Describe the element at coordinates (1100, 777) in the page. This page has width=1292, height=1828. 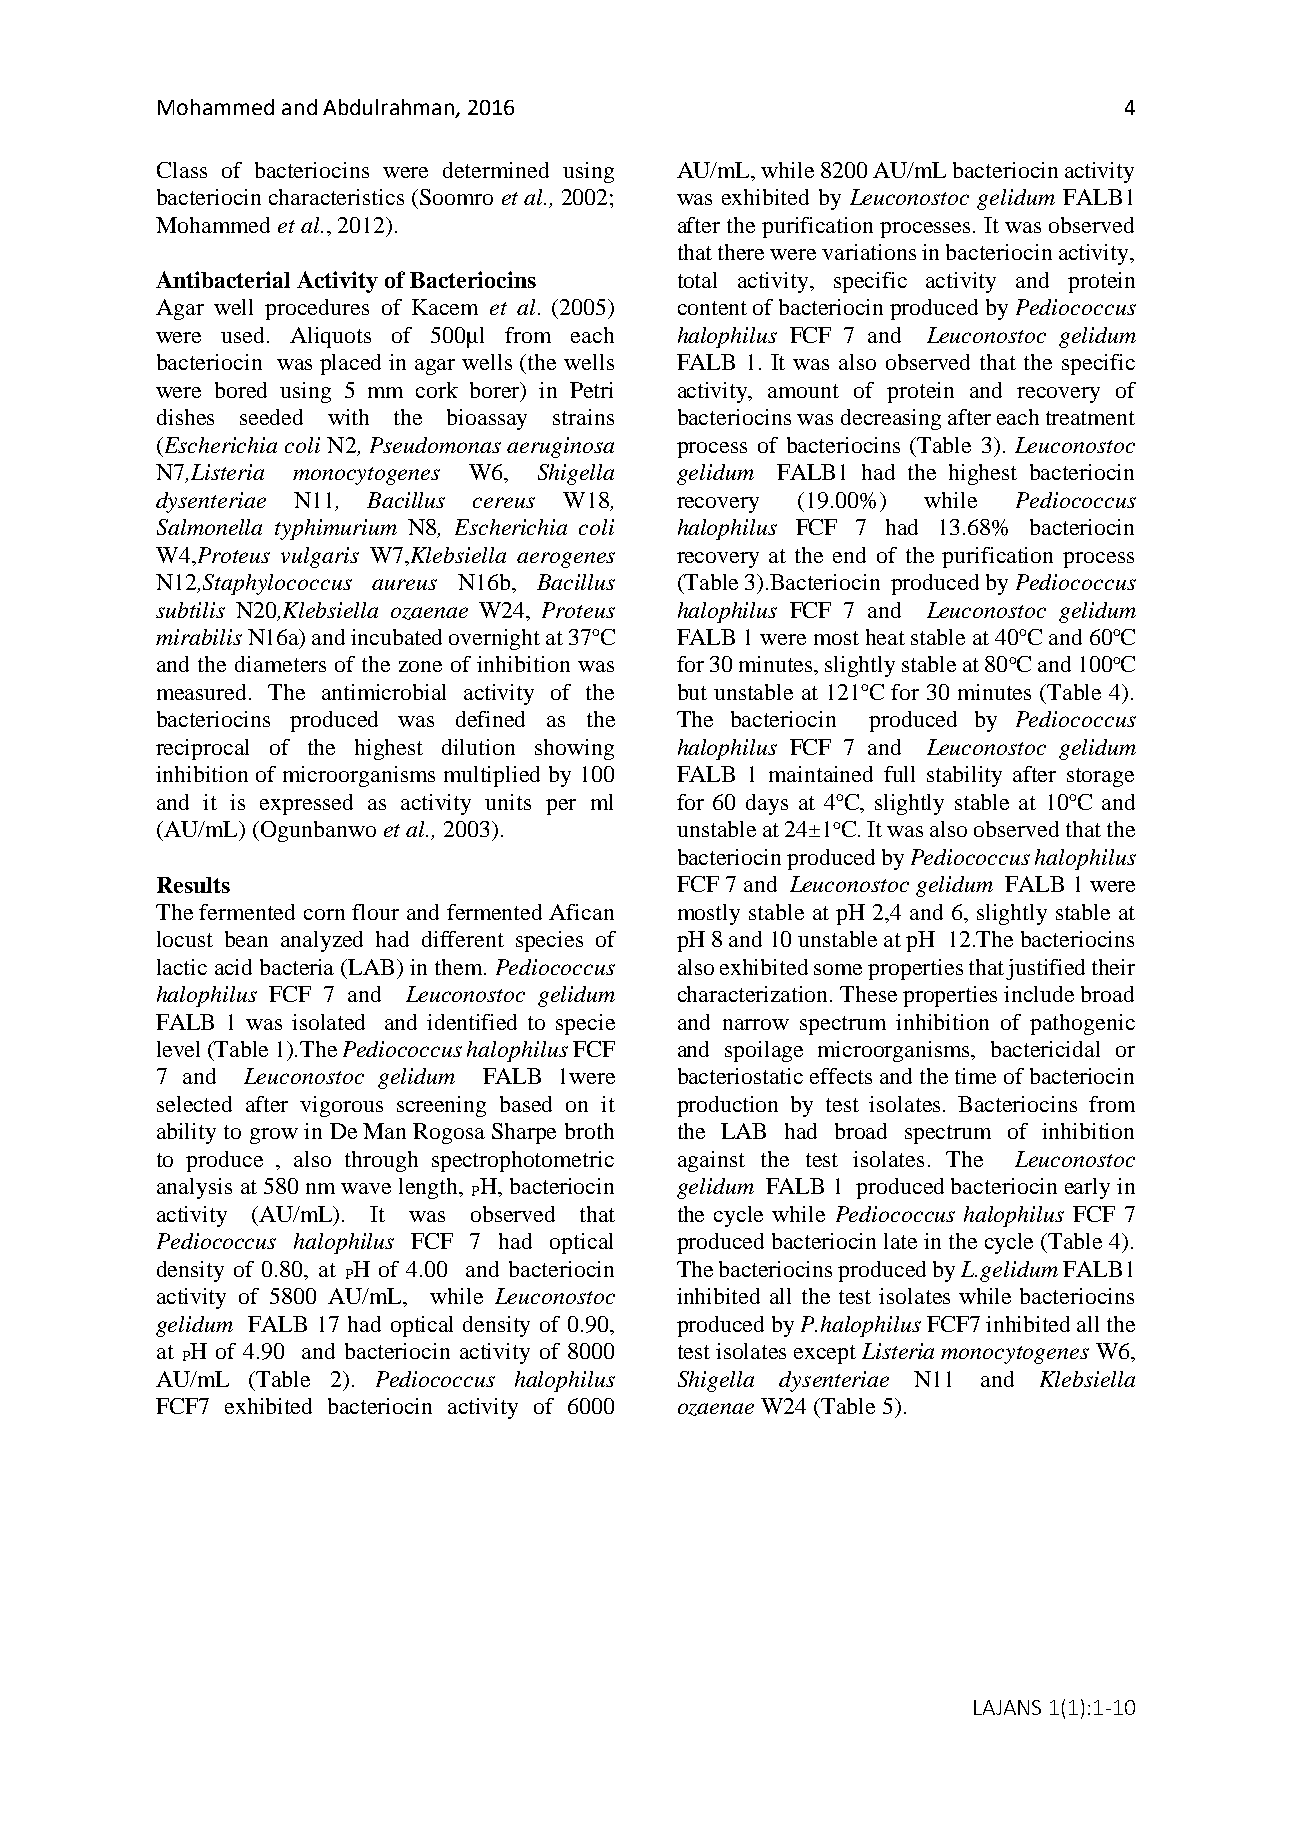
I see `storage` at that location.
